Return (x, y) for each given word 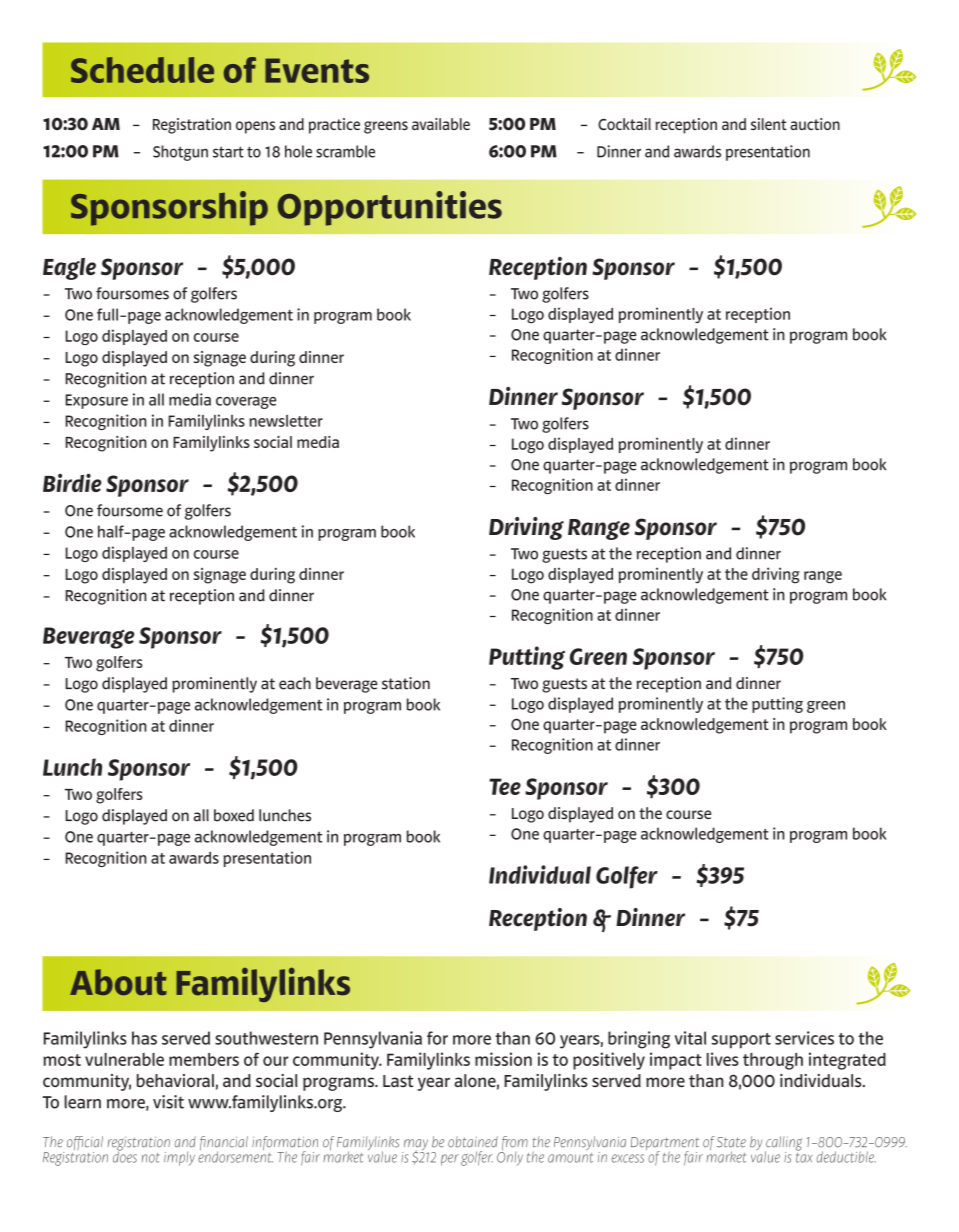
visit (168, 1102)
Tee (505, 786)
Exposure (96, 401)
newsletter (286, 421)
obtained (473, 1142)
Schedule (142, 70)
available (441, 124)
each (295, 683)
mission (503, 1059)
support (741, 1041)
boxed (234, 815)
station (406, 683)
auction (815, 124)
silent (769, 124)
